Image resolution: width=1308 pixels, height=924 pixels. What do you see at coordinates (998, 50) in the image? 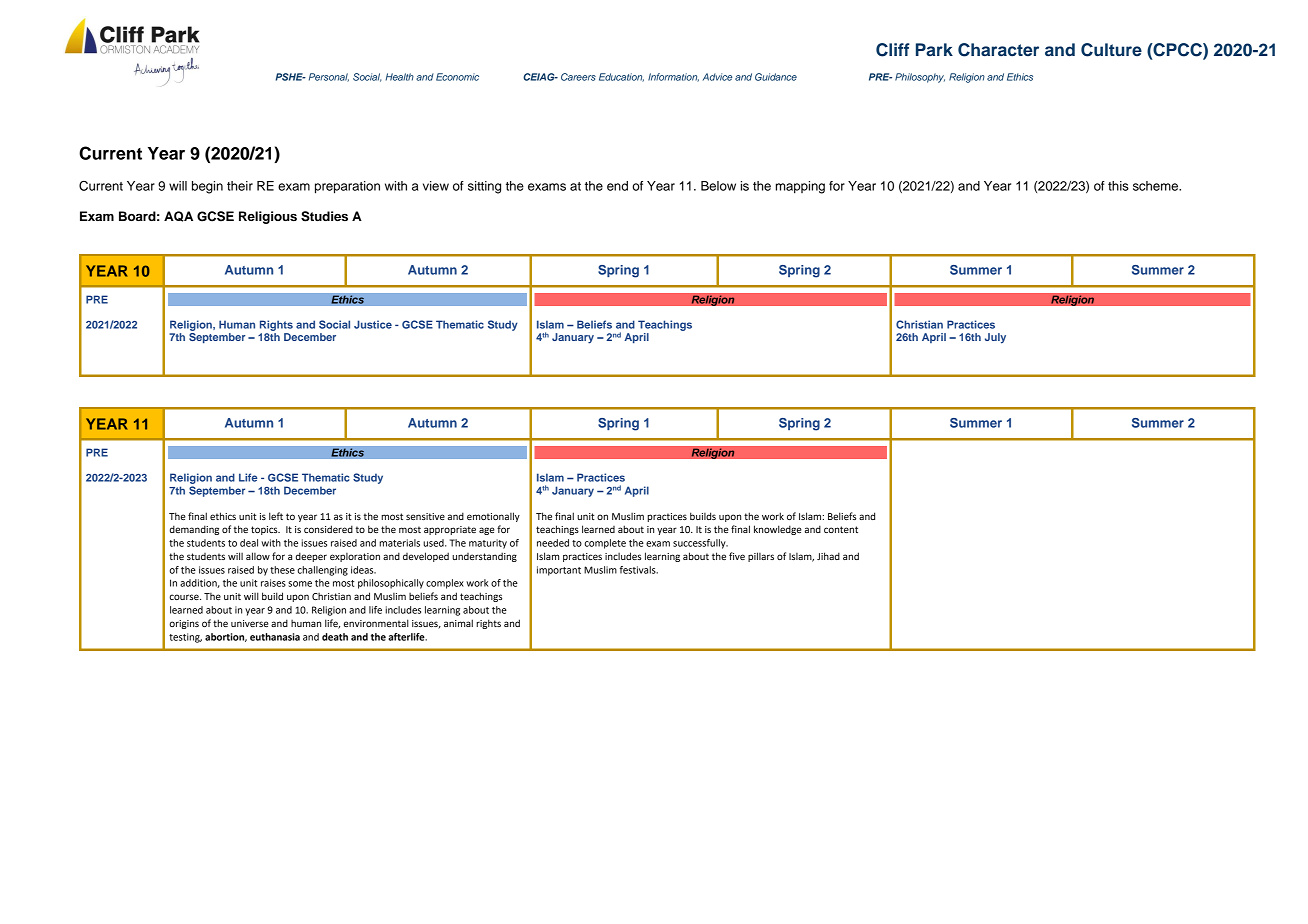
I see `Character` at bounding box center [998, 50].
